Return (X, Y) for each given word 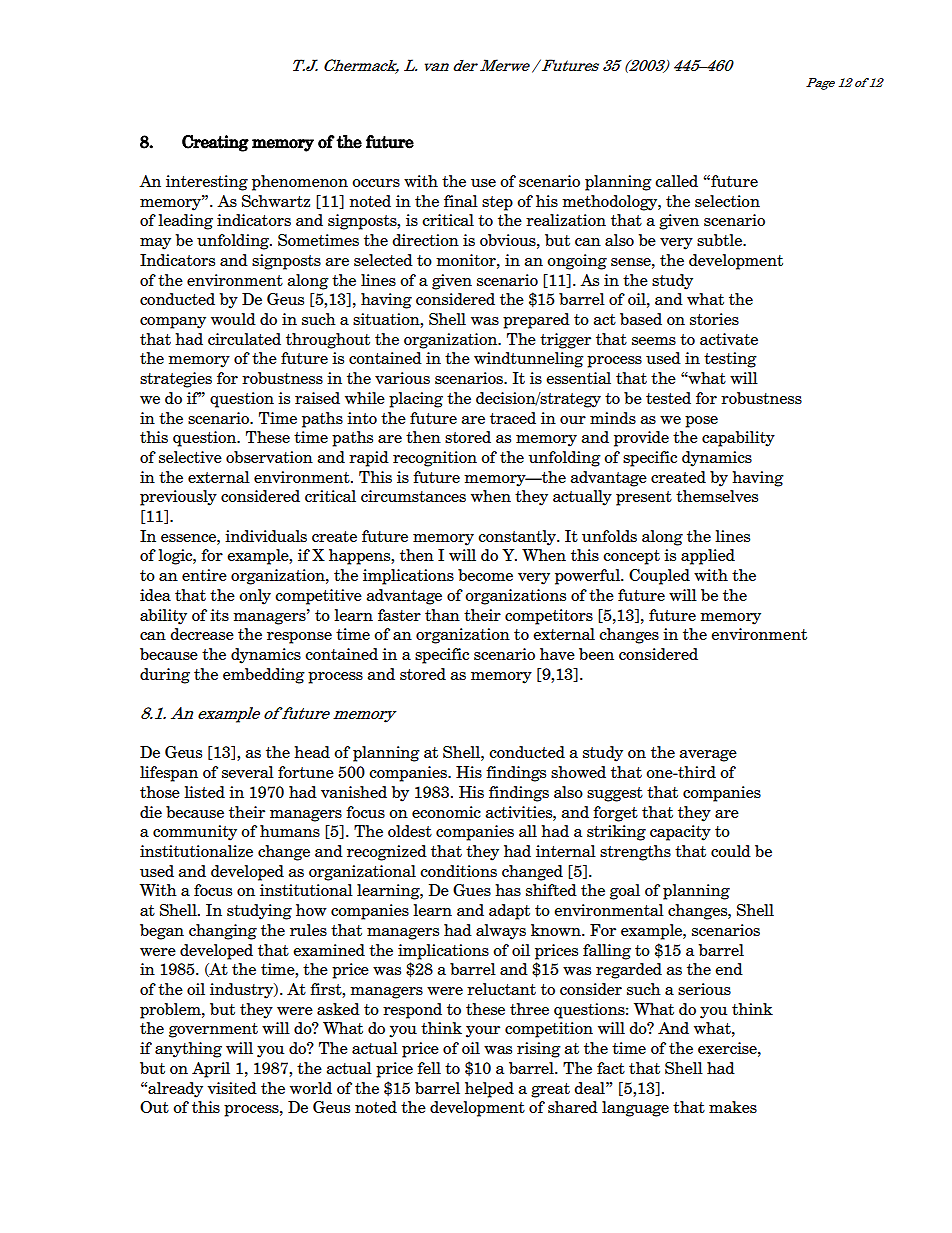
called (676, 181)
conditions (458, 871)
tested (668, 398)
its (219, 615)
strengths (635, 853)
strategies (176, 380)
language (635, 1109)
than (442, 615)
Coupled (659, 577)
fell (429, 1068)
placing (416, 400)
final (461, 201)
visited (232, 1088)
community (195, 833)
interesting (207, 183)
